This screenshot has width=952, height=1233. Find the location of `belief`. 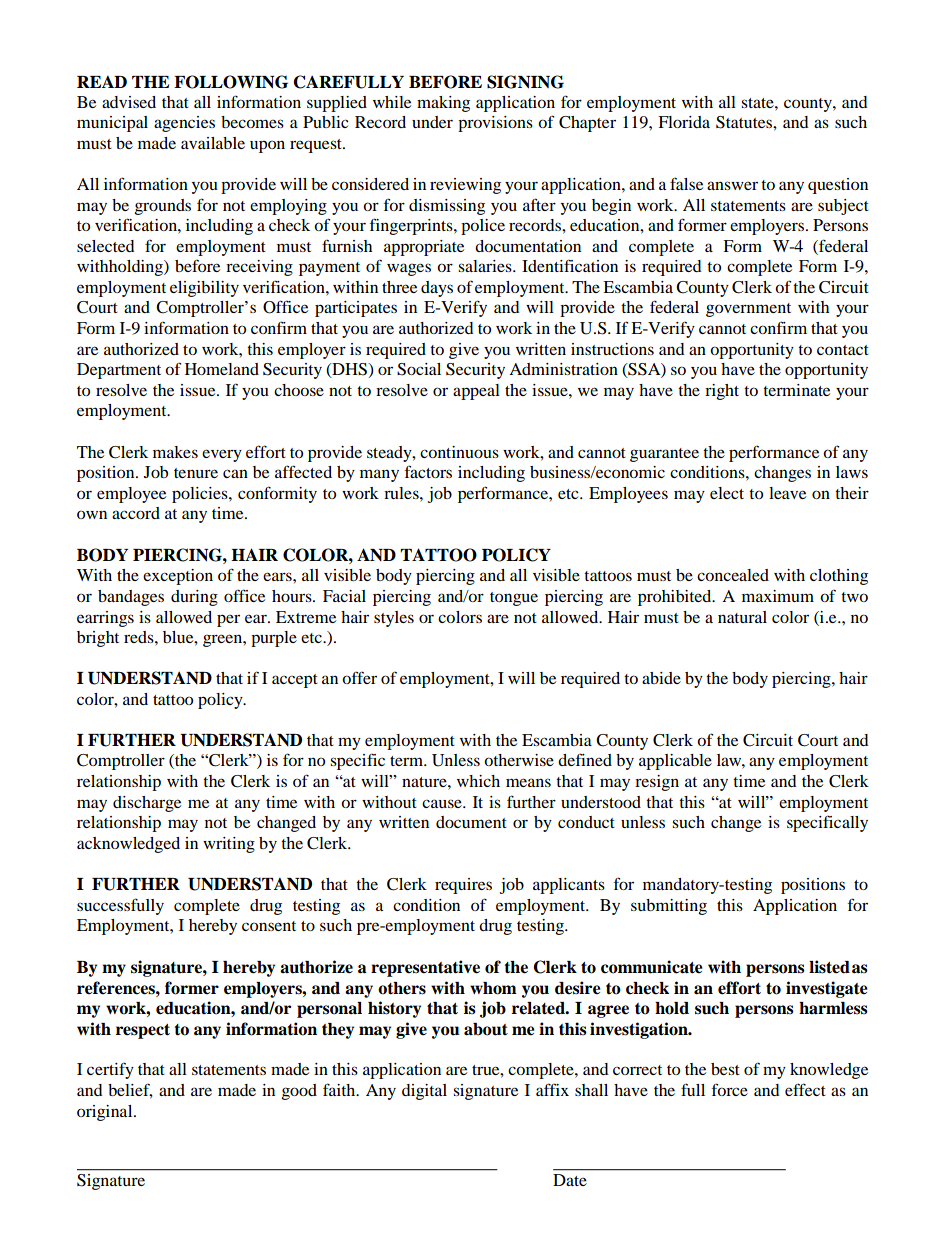

belief is located at coordinates (130, 1091).
